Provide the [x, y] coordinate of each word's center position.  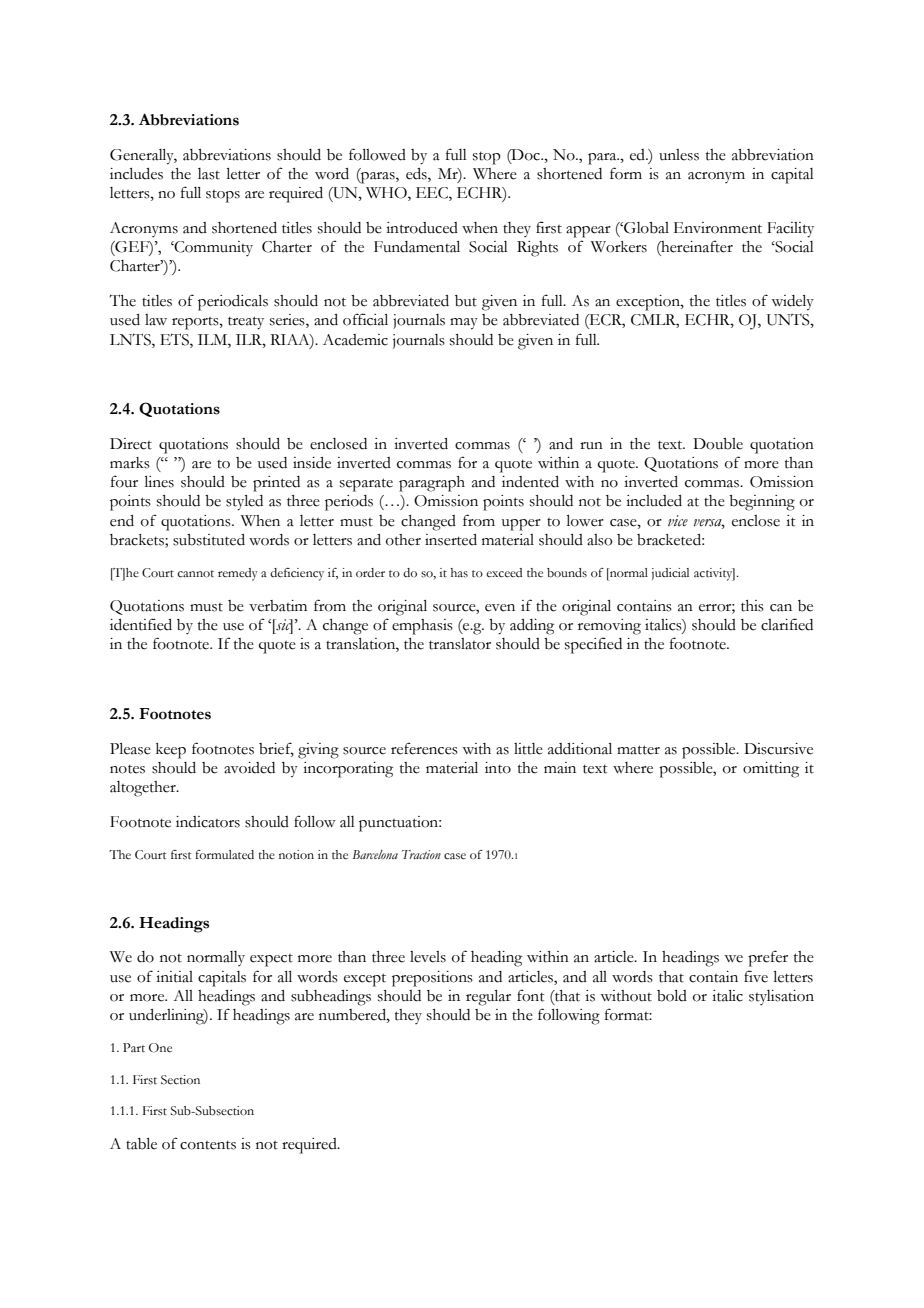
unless [679, 155]
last [209, 174]
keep [171, 751]
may [464, 324]
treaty [246, 323]
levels [428, 957]
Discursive [778, 749]
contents [208, 1145]
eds [417, 175]
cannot [195, 574]
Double [718, 444]
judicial [670, 574]
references [424, 748]
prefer [768, 958]
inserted [451, 540]
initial [174, 977]
